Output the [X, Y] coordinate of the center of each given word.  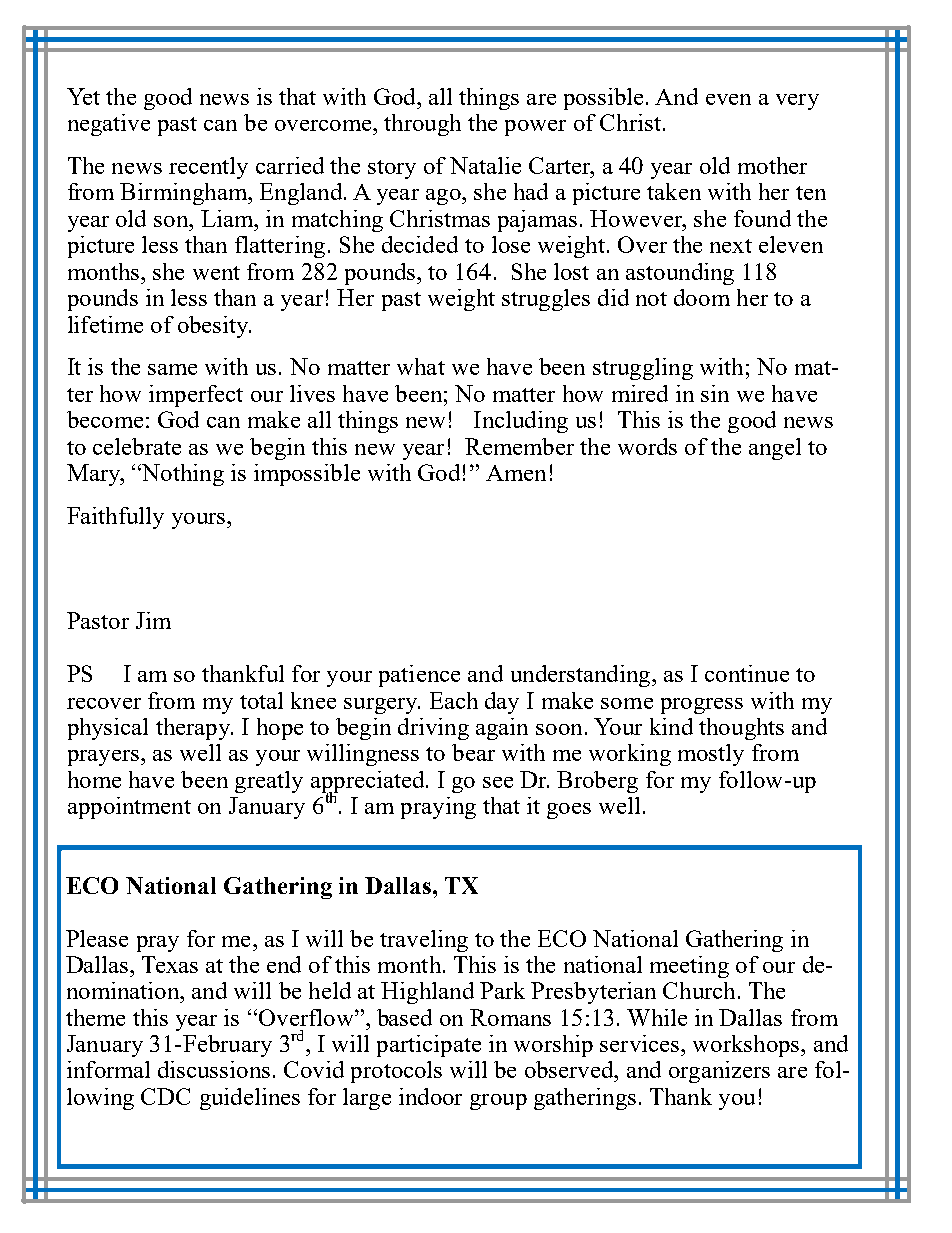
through [422, 125]
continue [747, 673]
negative [109, 125]
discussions [214, 1069]
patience [419, 676]
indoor [430, 1096]
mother [772, 165]
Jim [153, 620]
